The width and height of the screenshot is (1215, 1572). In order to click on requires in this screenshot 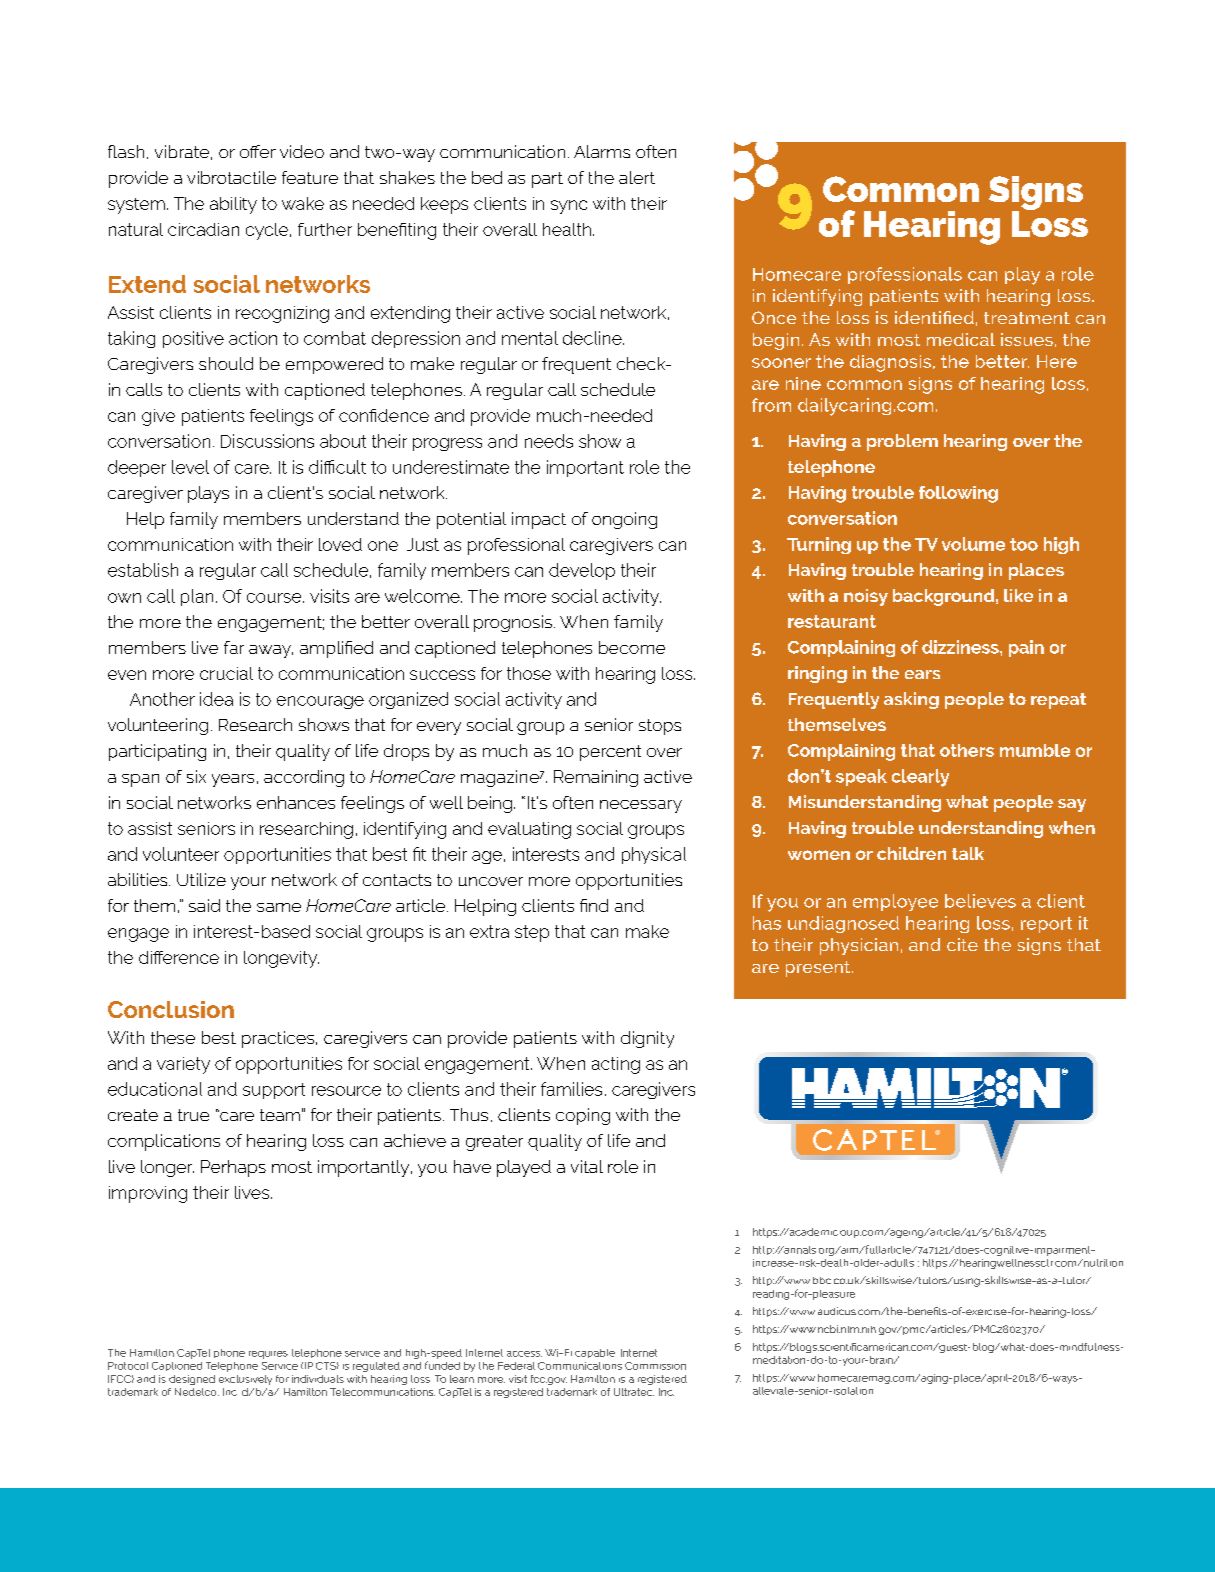, I will do `click(268, 1355)`.
